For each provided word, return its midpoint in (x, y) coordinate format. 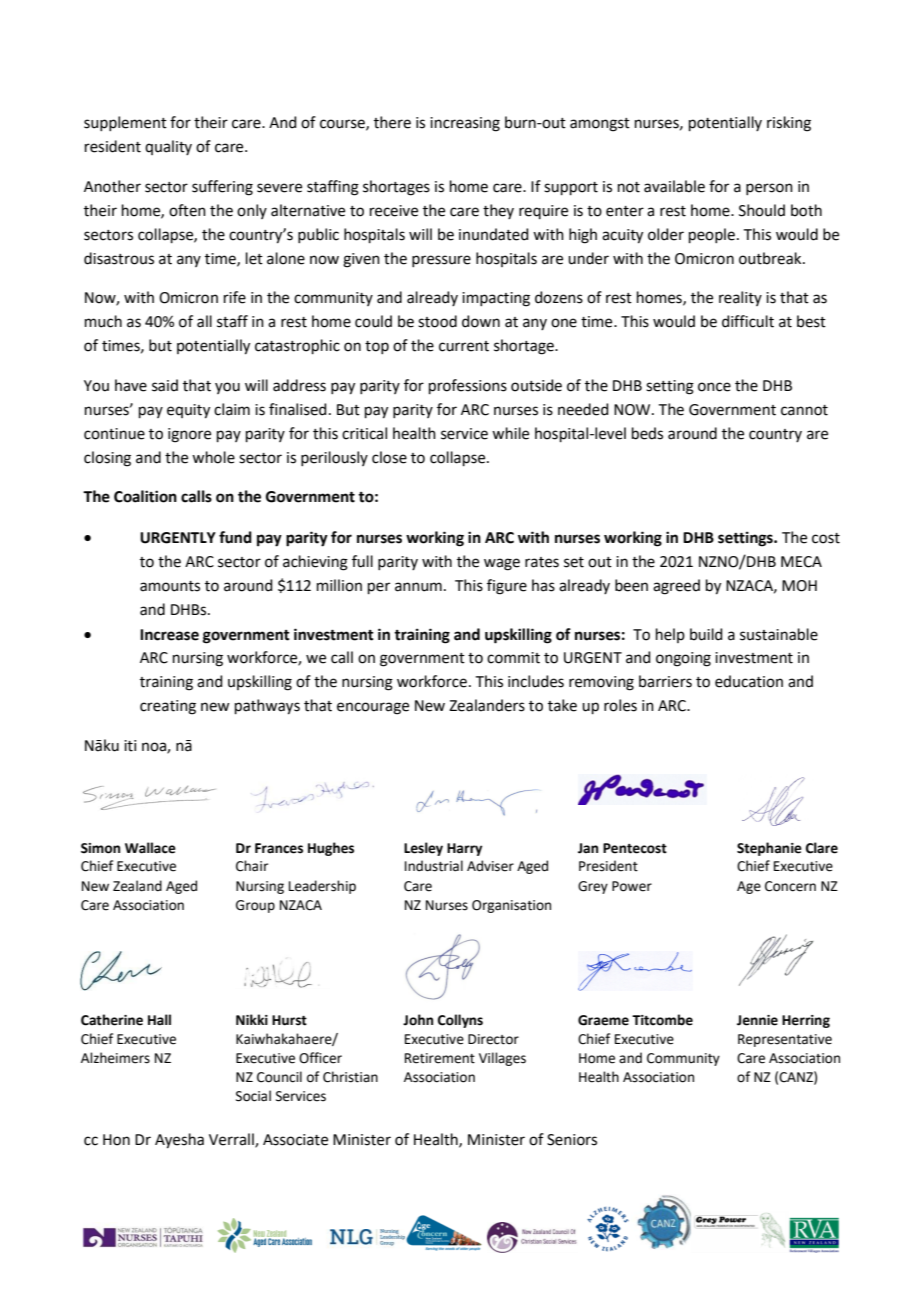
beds (647, 433)
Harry (464, 849)
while (510, 433)
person (769, 189)
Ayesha (179, 1141)
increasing (465, 124)
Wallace (150, 848)
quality (168, 147)
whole (213, 457)
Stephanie (769, 849)
